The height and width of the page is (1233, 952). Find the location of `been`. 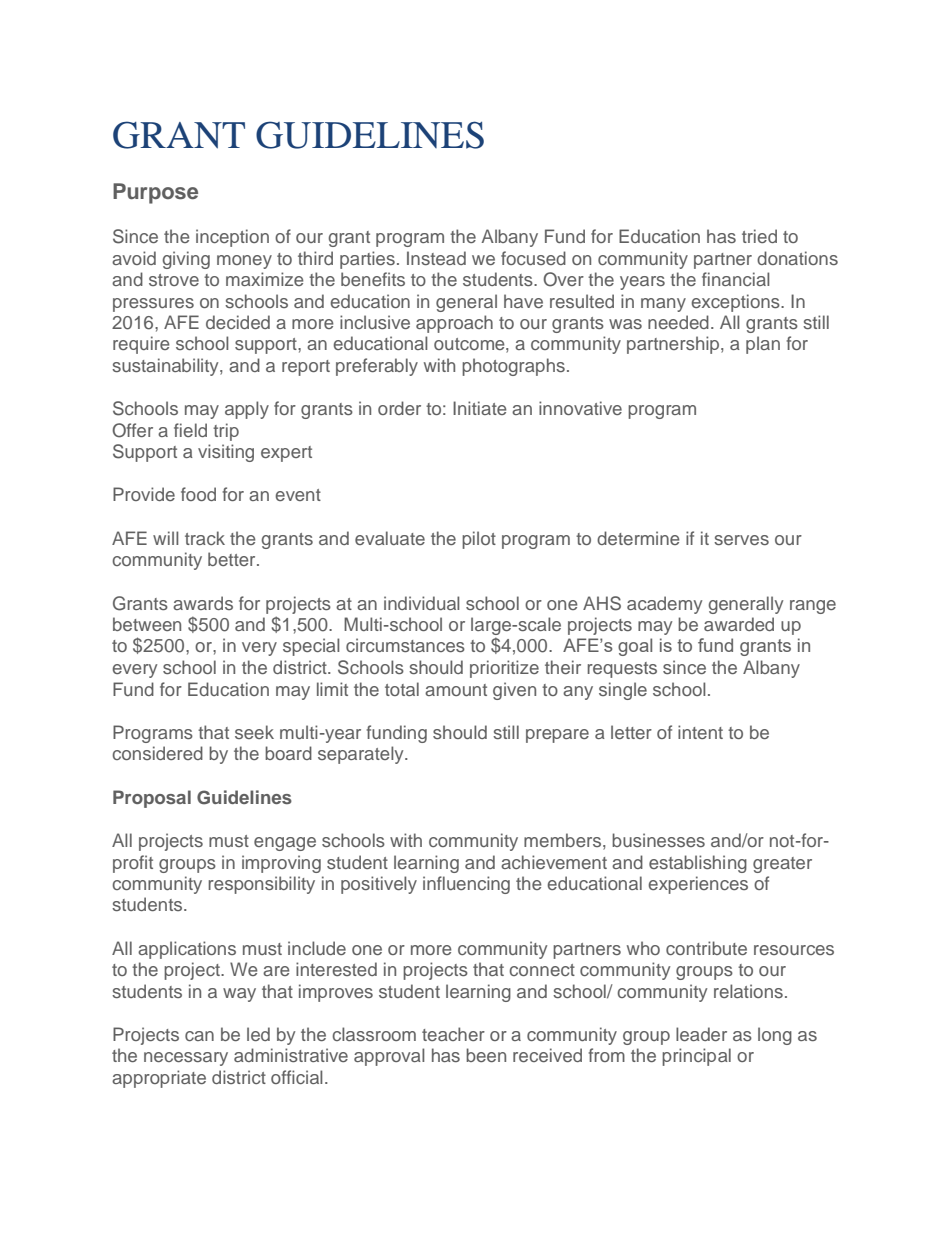

been is located at coordinates (486, 1055).
